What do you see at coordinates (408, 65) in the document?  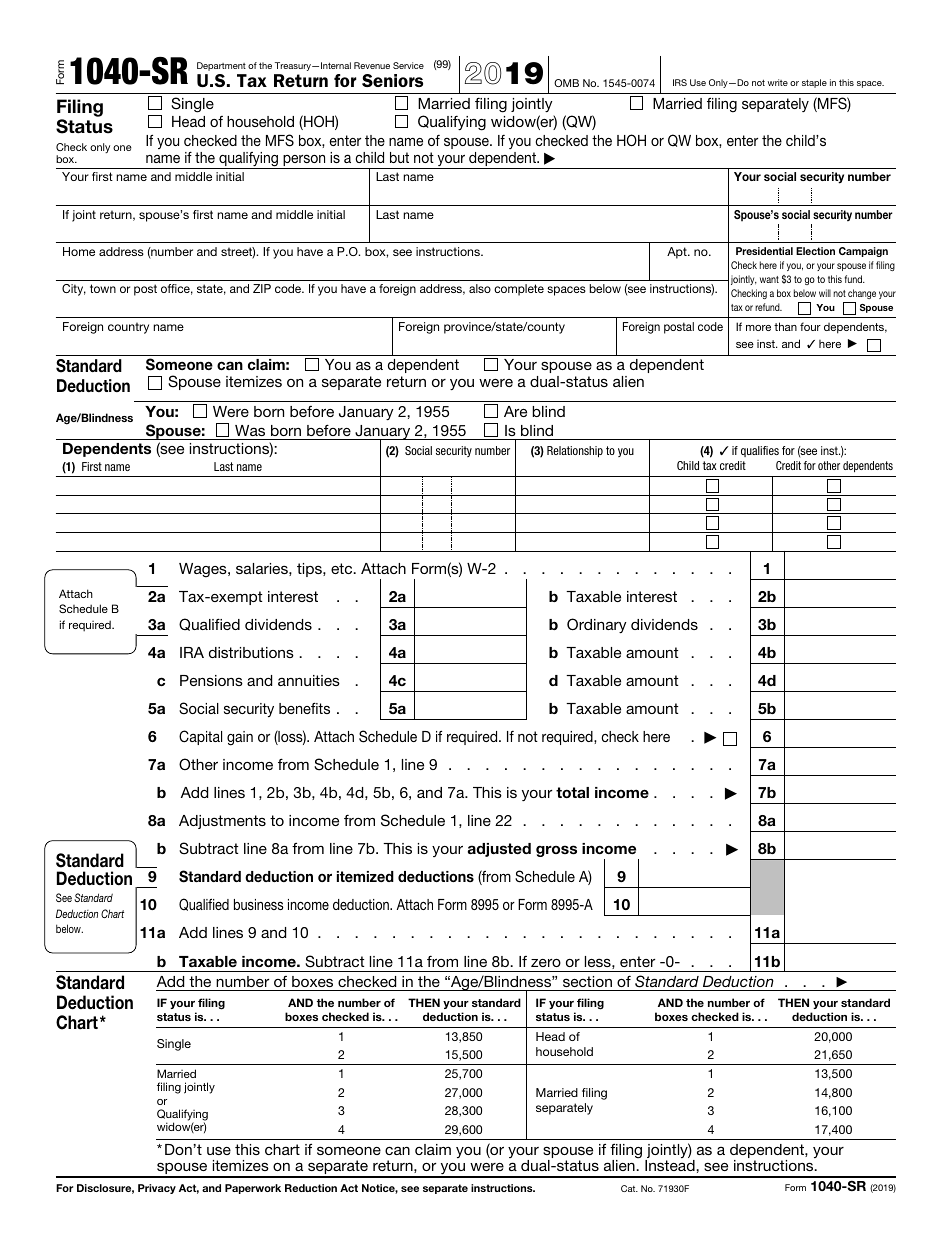 I see `Service` at bounding box center [408, 65].
